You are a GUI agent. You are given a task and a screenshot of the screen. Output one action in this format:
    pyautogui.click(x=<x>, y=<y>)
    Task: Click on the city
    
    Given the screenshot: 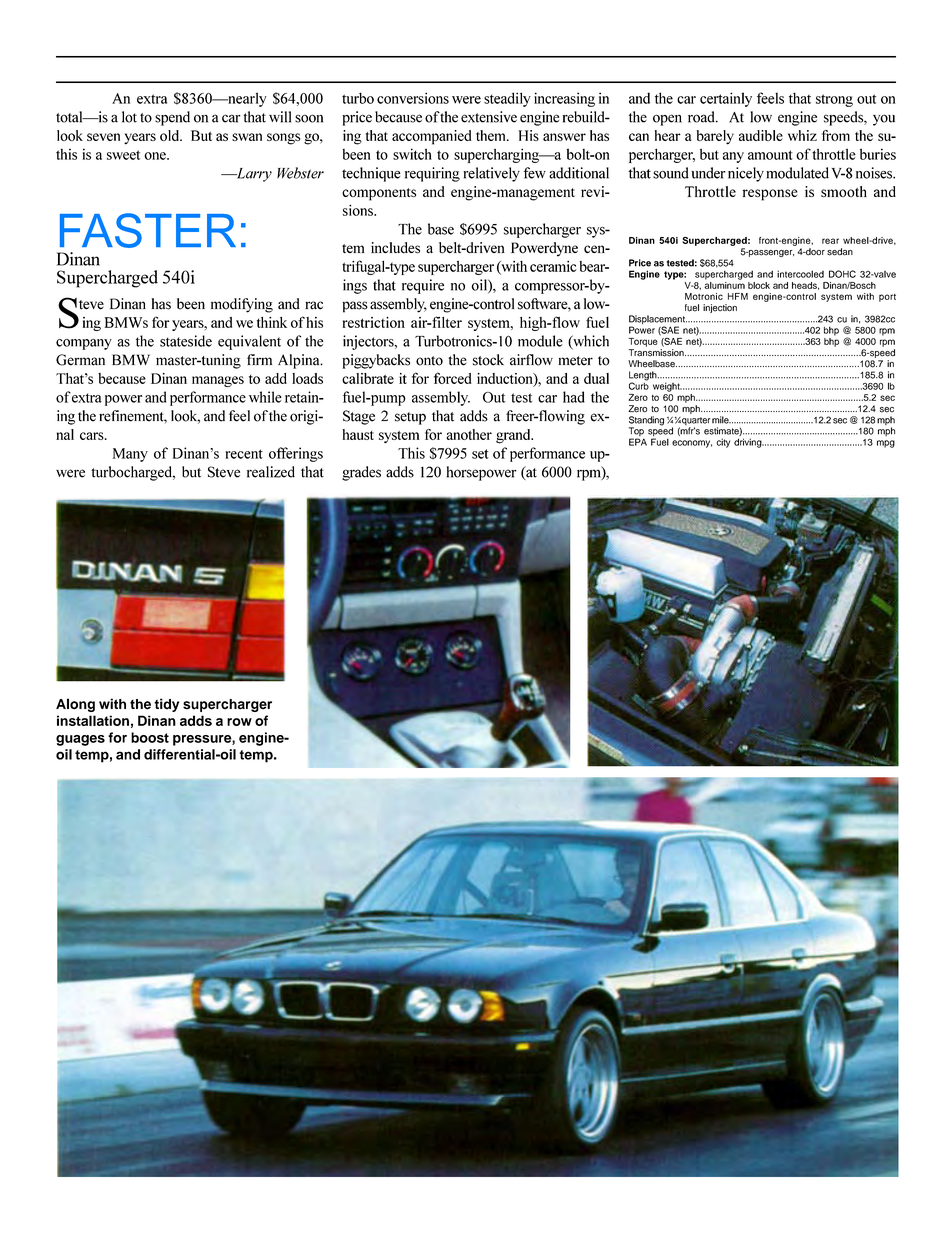 What is the action you would take?
    pyautogui.click(x=723, y=443)
